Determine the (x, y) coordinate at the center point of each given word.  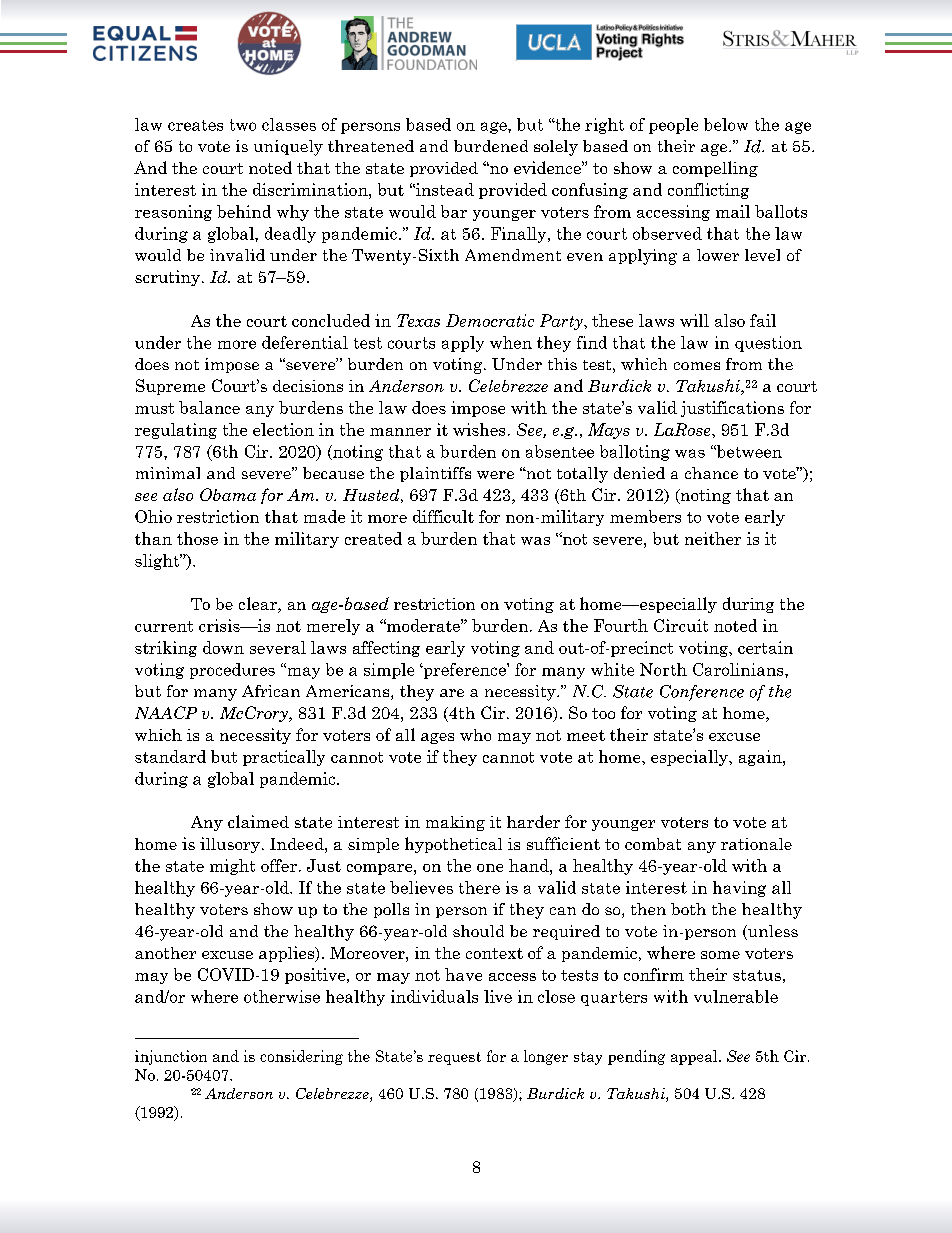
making (455, 823)
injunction (171, 1057)
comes (697, 366)
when (511, 342)
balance (209, 407)
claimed (258, 821)
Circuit (681, 625)
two (243, 125)
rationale (756, 844)
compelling (715, 169)
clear (259, 605)
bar (454, 211)
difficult (443, 516)
